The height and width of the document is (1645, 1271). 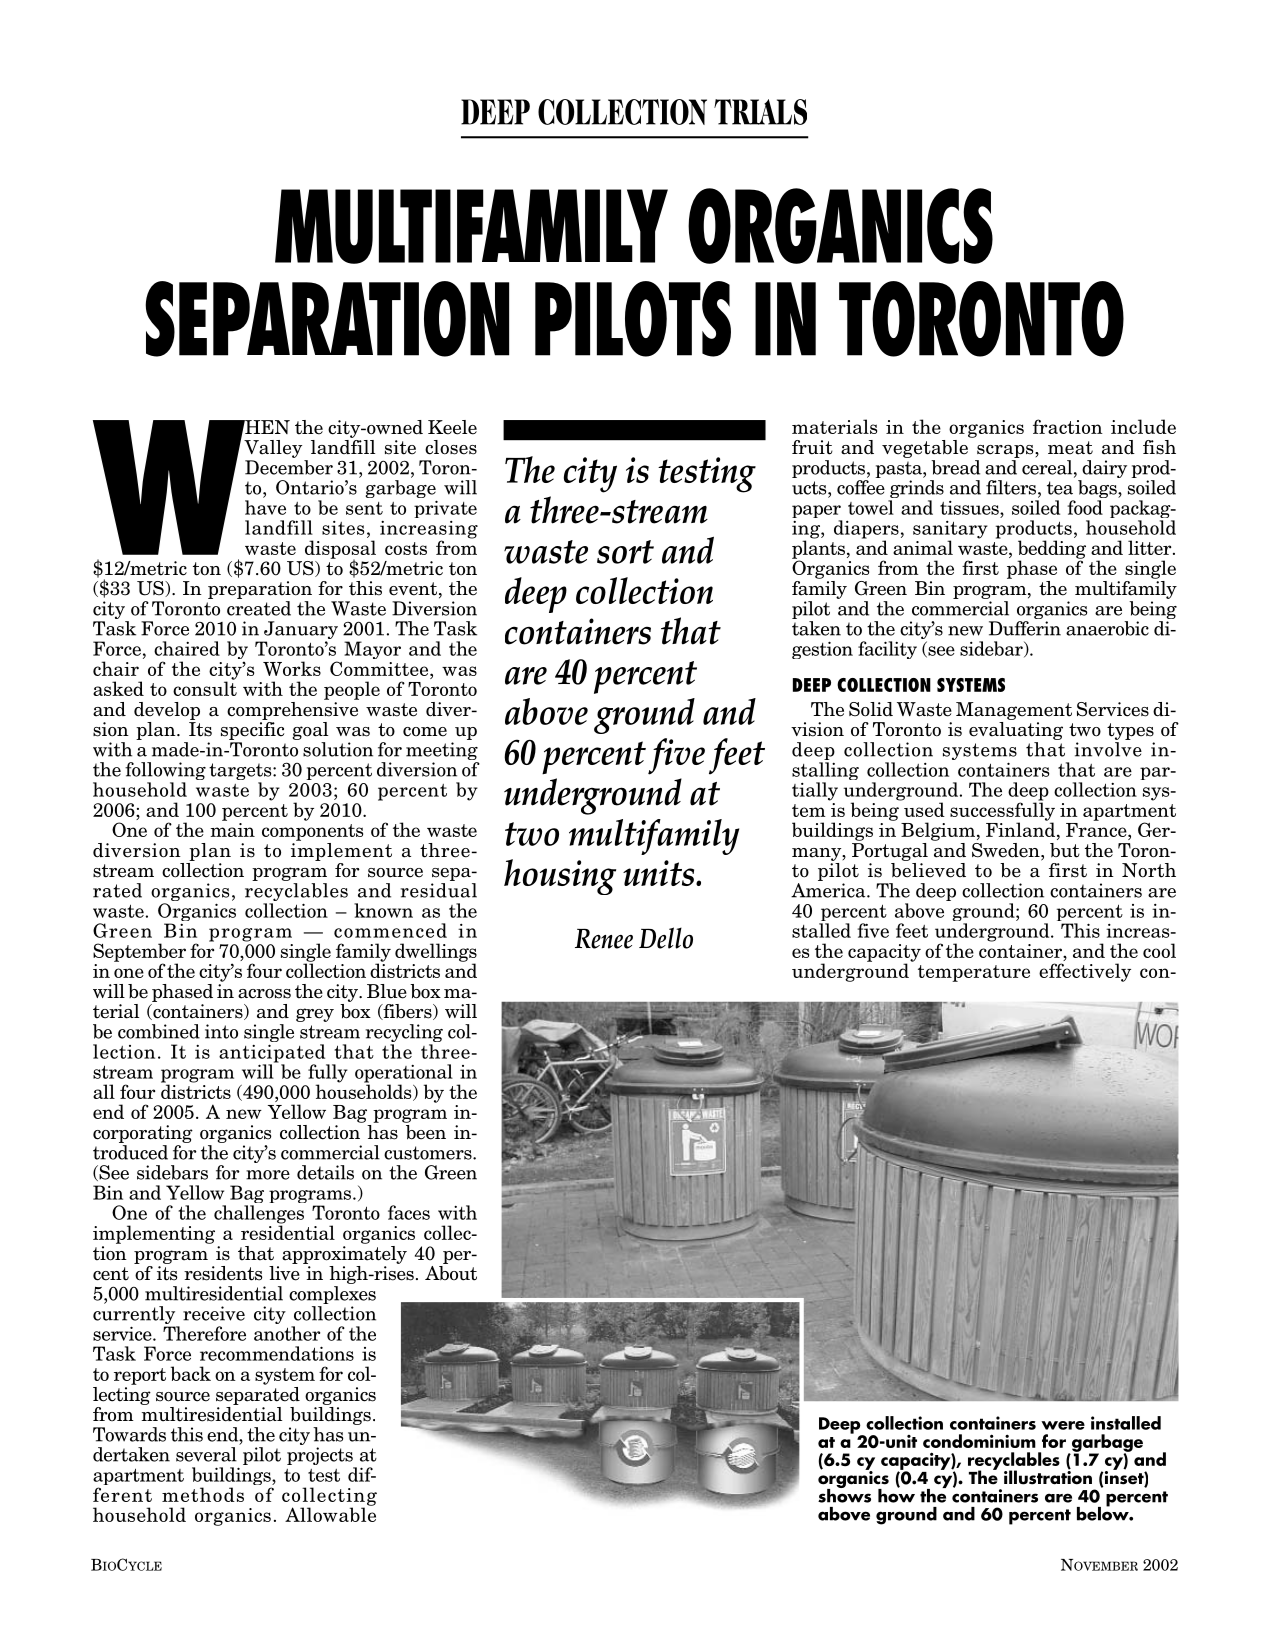 I want to click on sort, so click(x=625, y=552).
